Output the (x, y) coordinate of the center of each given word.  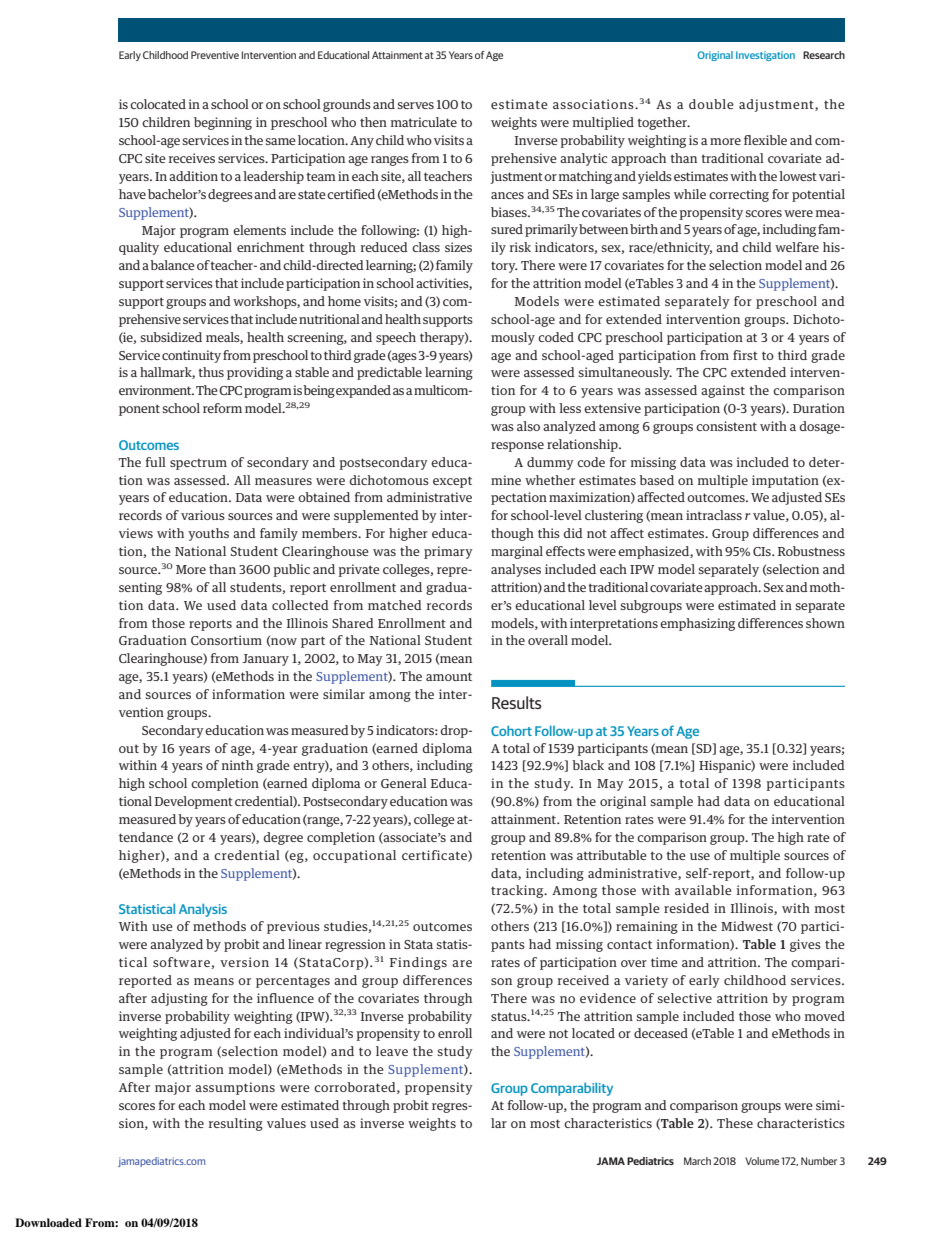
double (711, 104)
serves (416, 105)
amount (449, 676)
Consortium (226, 640)
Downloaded (48, 1222)
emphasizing (697, 624)
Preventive (215, 55)
